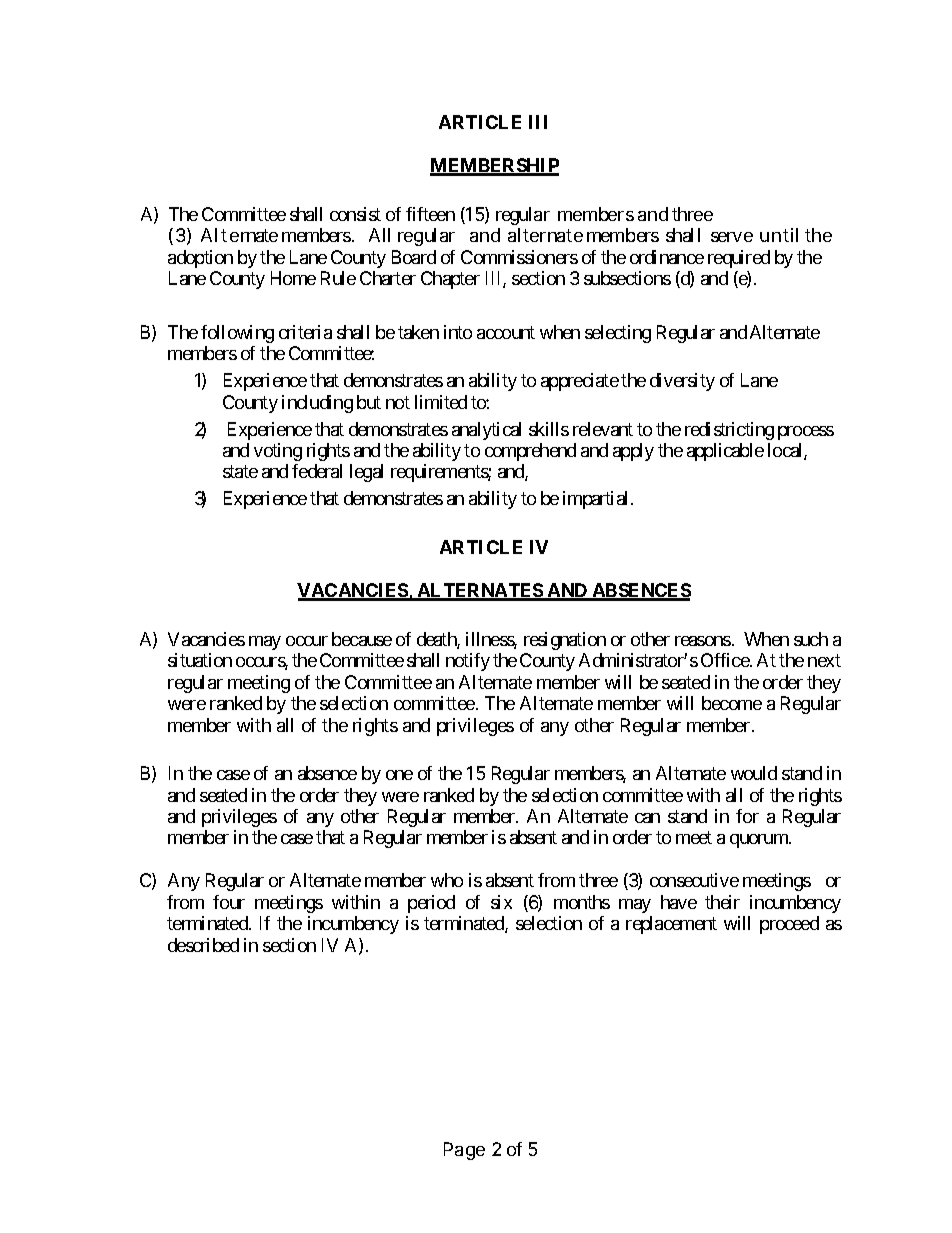 Image resolution: width=952 pixels, height=1233 pixels. Describe the element at coordinates (278, 452) in the screenshot. I see `voting` at that location.
